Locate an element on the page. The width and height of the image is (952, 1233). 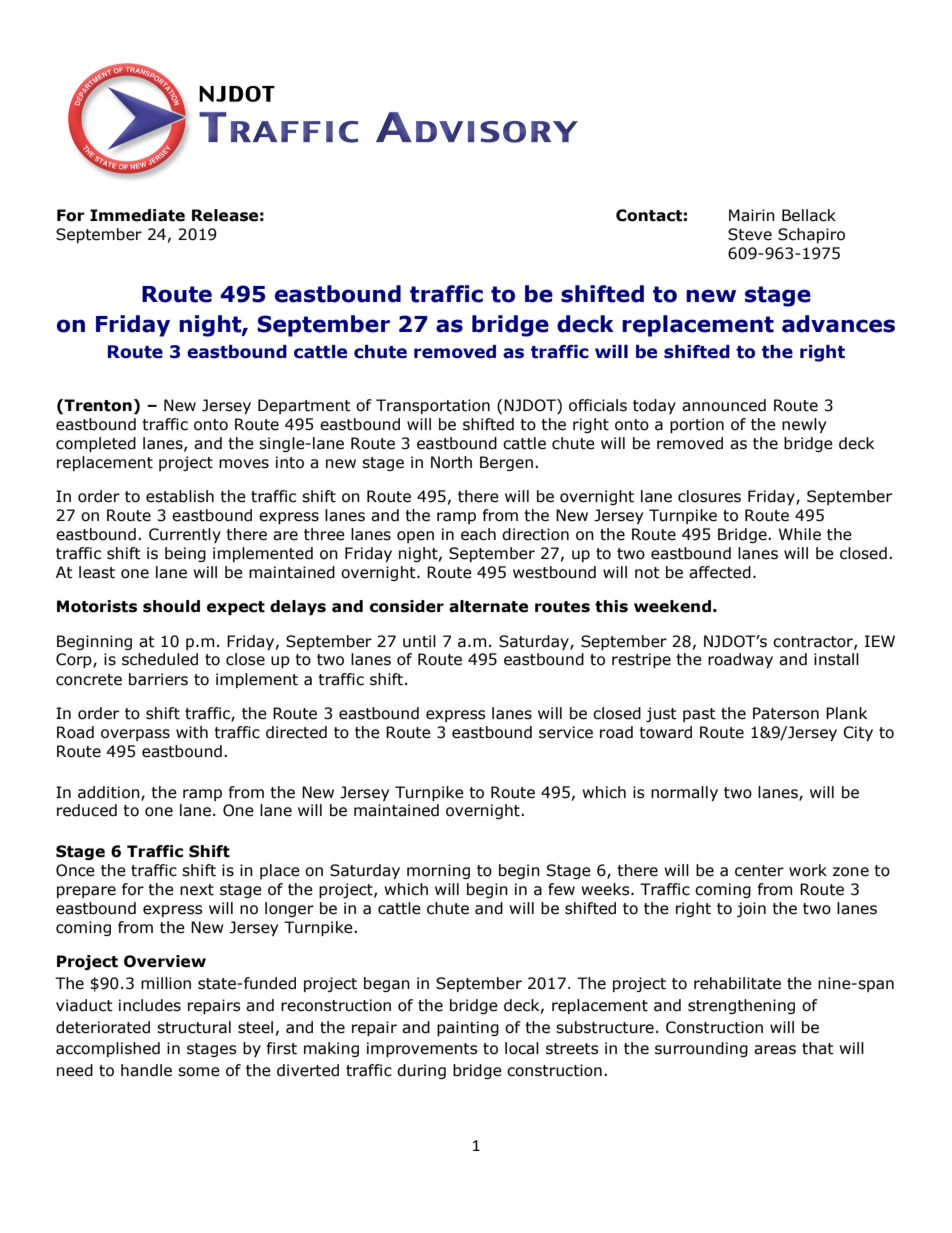
While is located at coordinates (799, 534).
